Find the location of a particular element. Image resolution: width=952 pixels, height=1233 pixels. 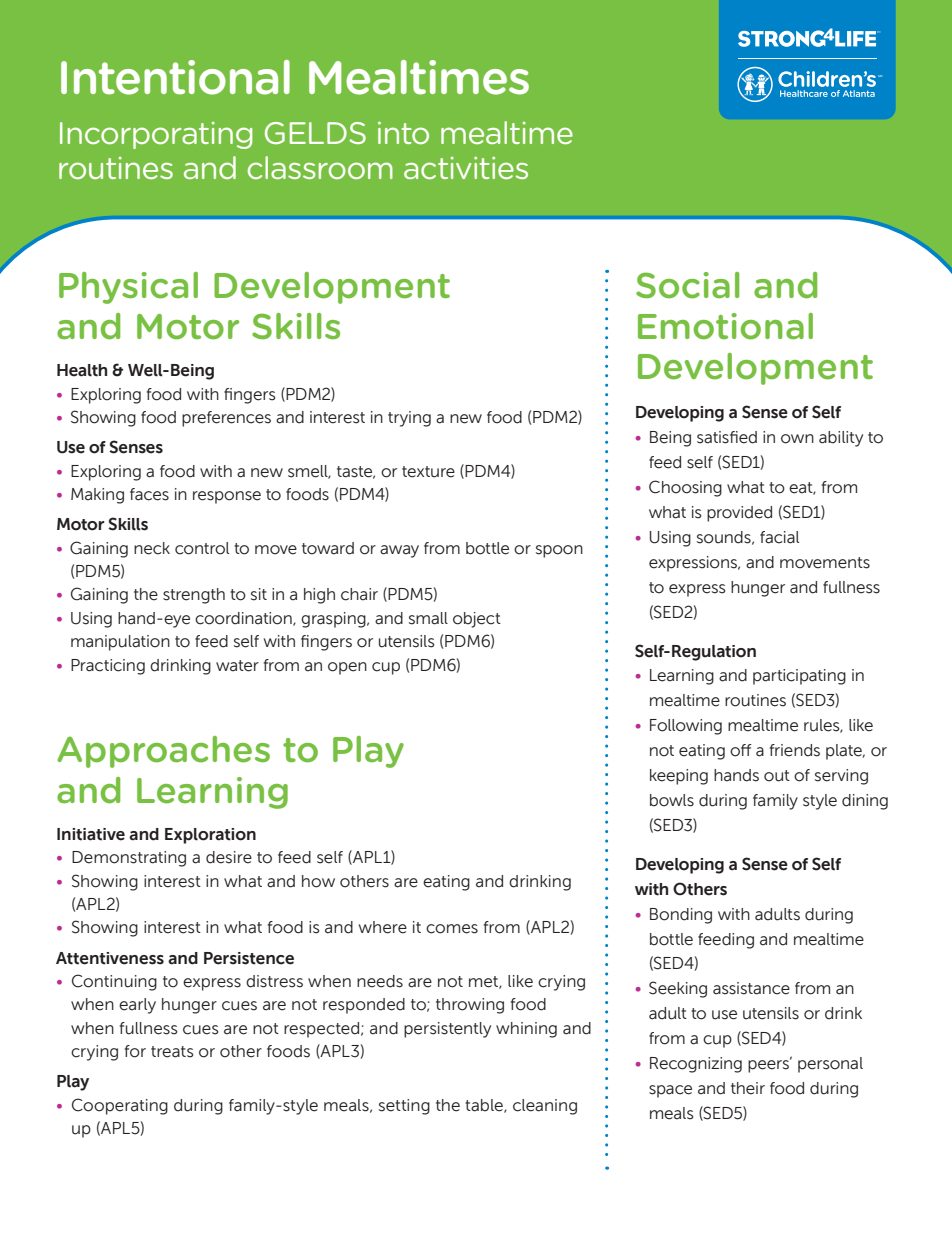

Incorporating is located at coordinates (156, 135).
